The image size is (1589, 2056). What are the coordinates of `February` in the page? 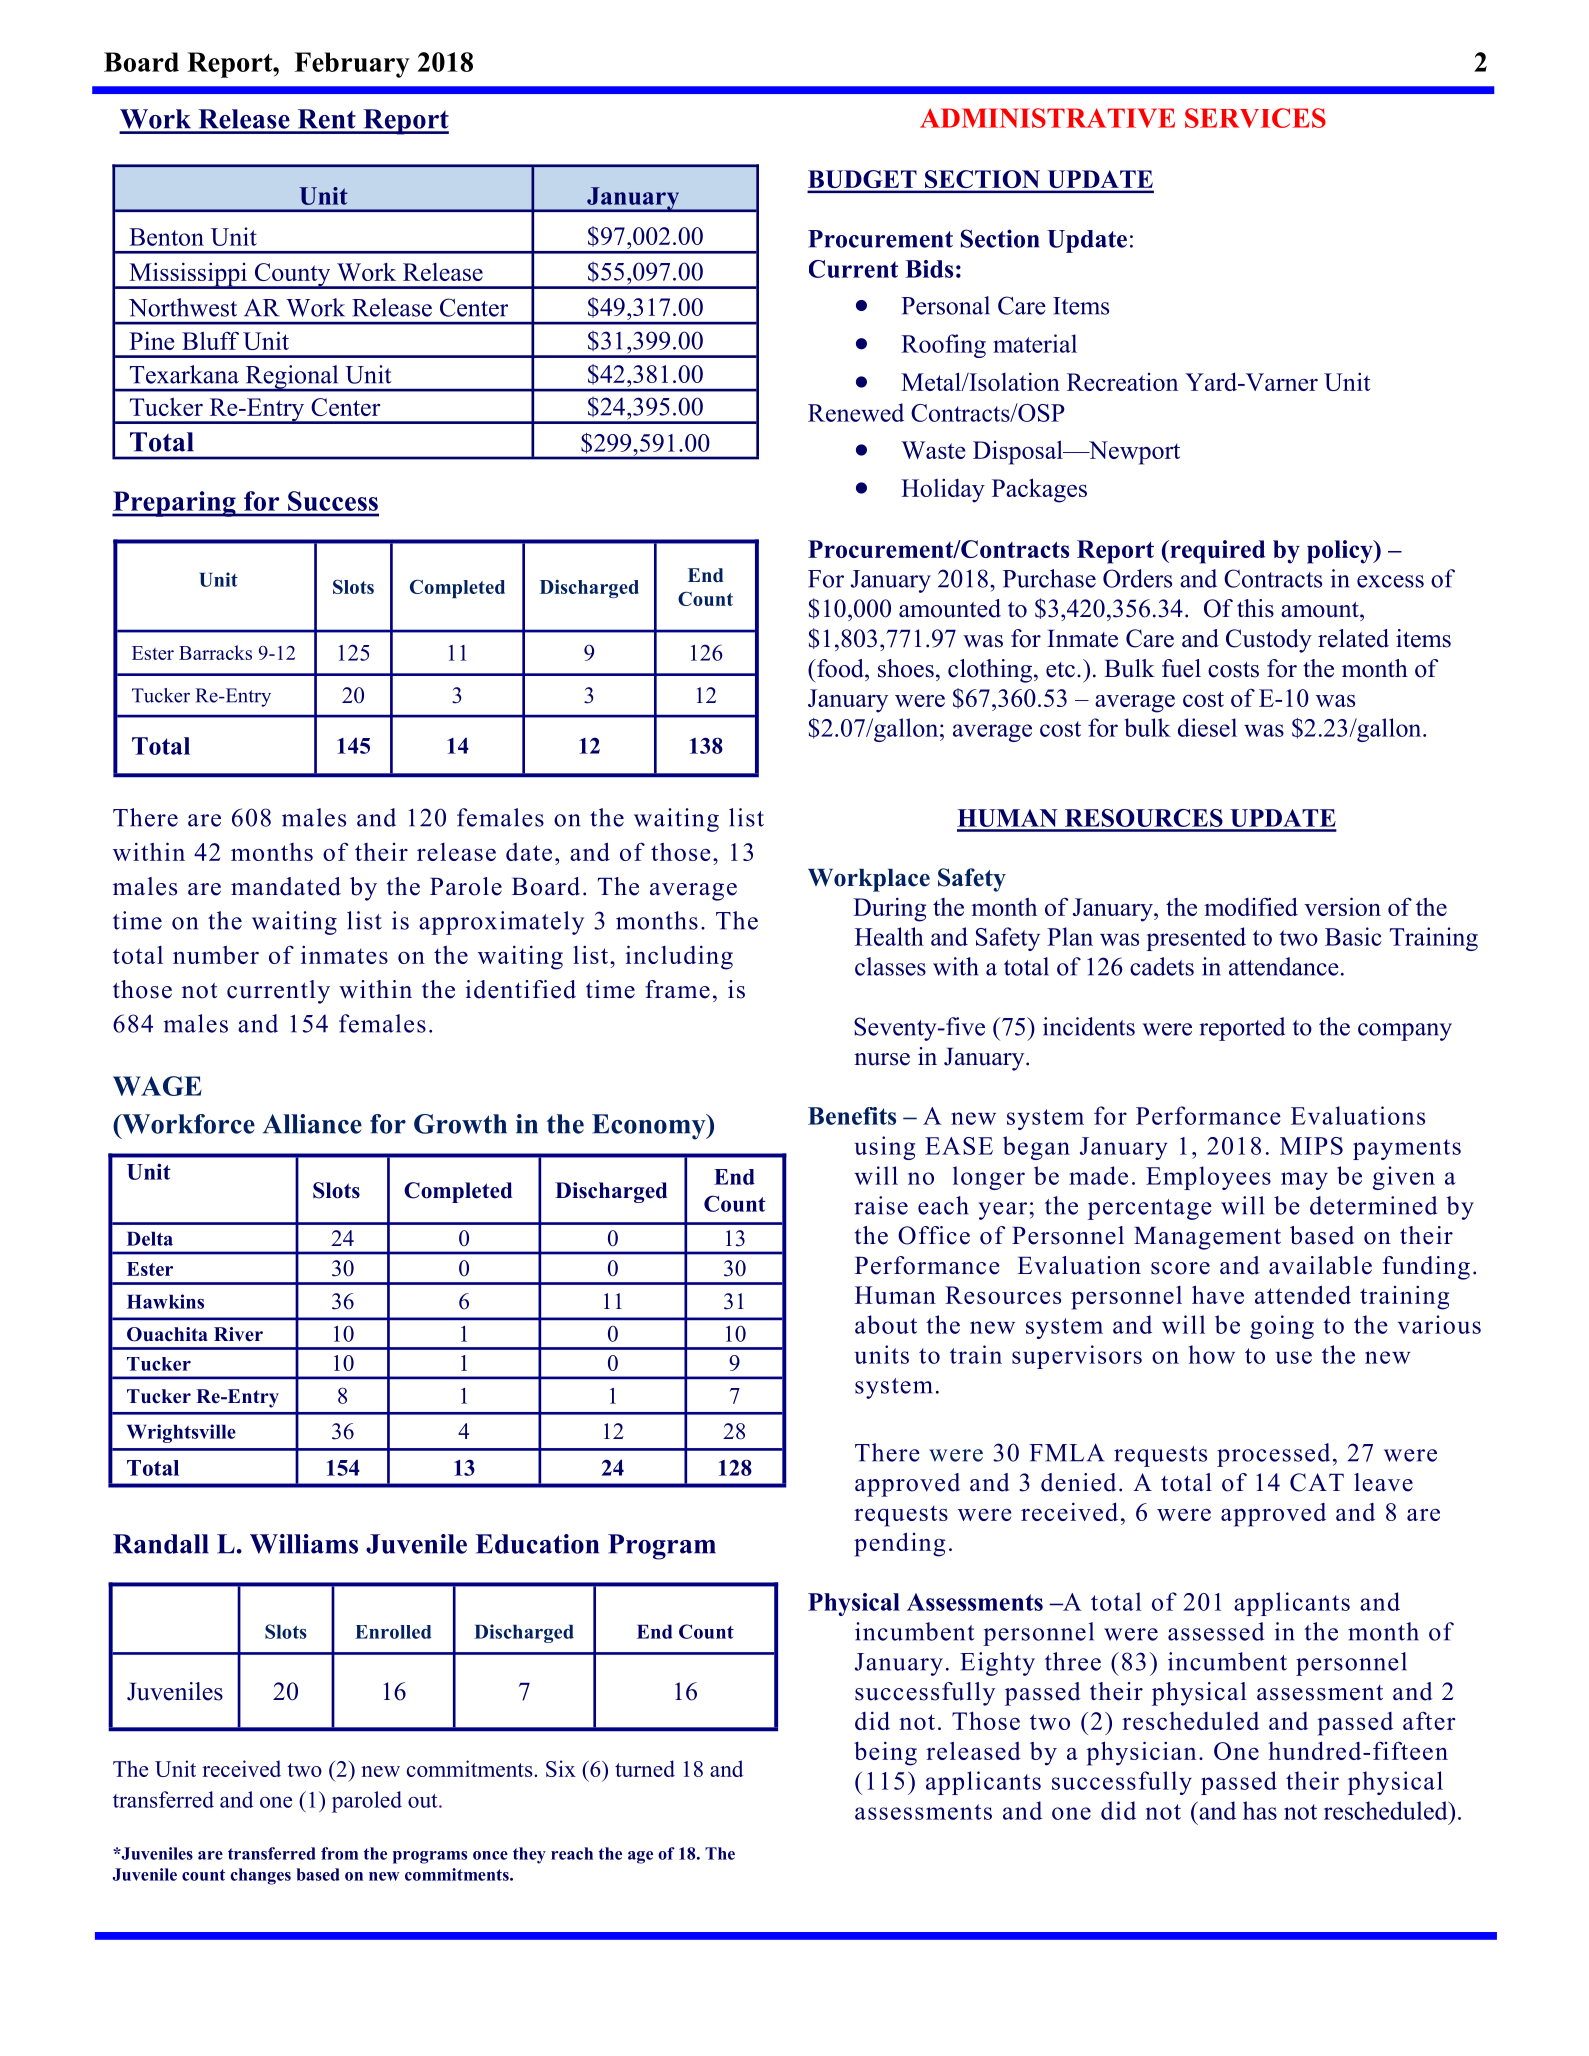 It's located at (352, 65).
